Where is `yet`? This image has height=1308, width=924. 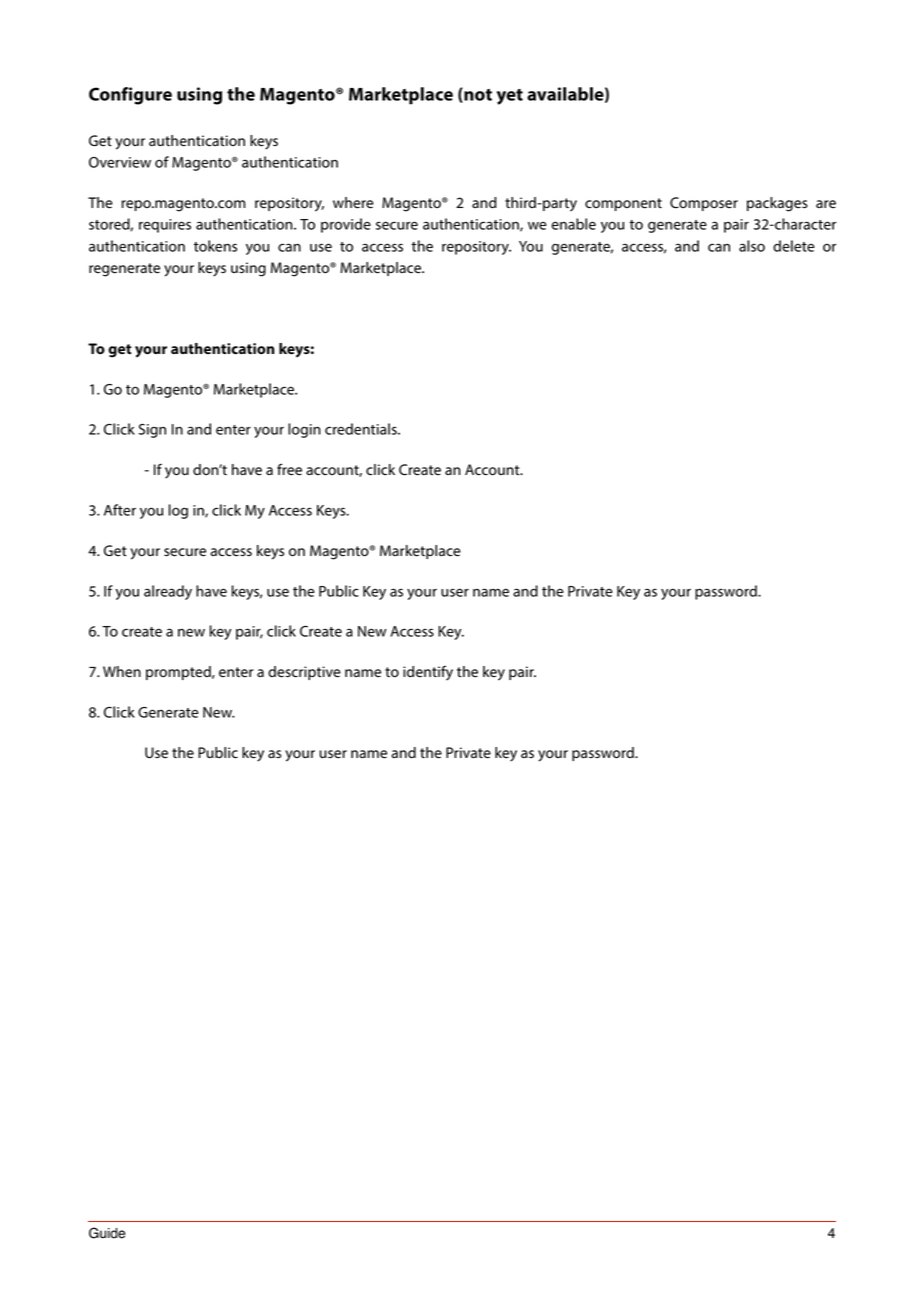 yet is located at coordinates (510, 97).
